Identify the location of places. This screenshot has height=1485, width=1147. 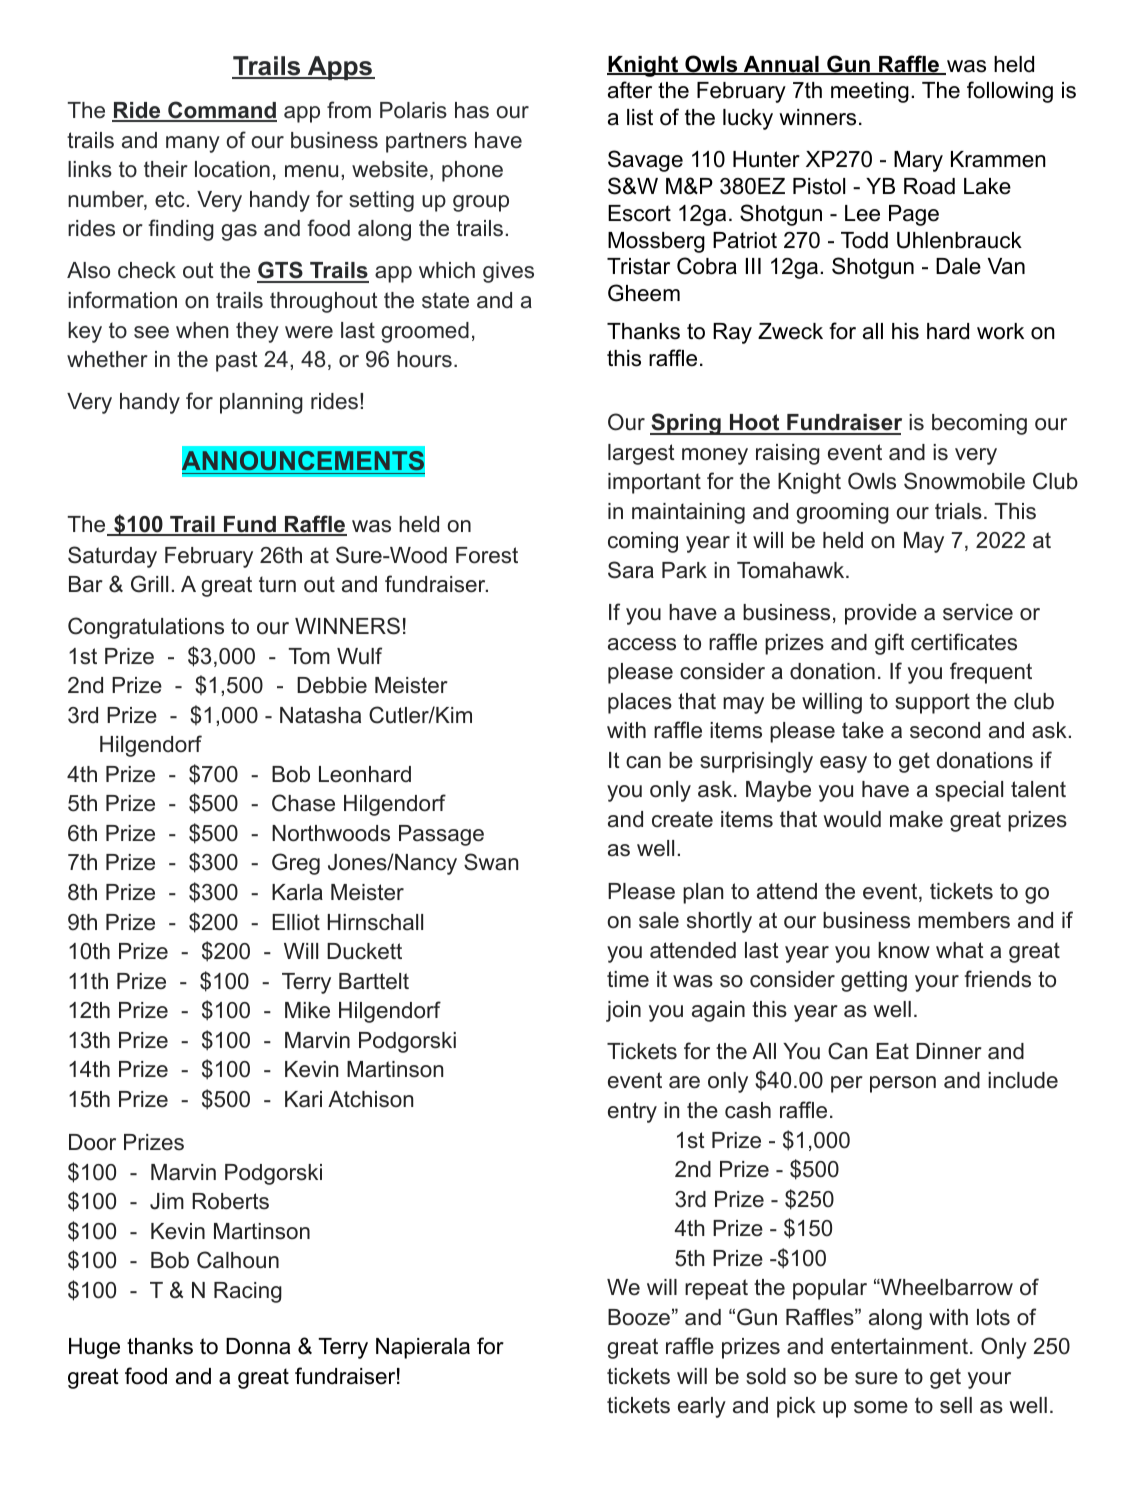
(640, 703).
